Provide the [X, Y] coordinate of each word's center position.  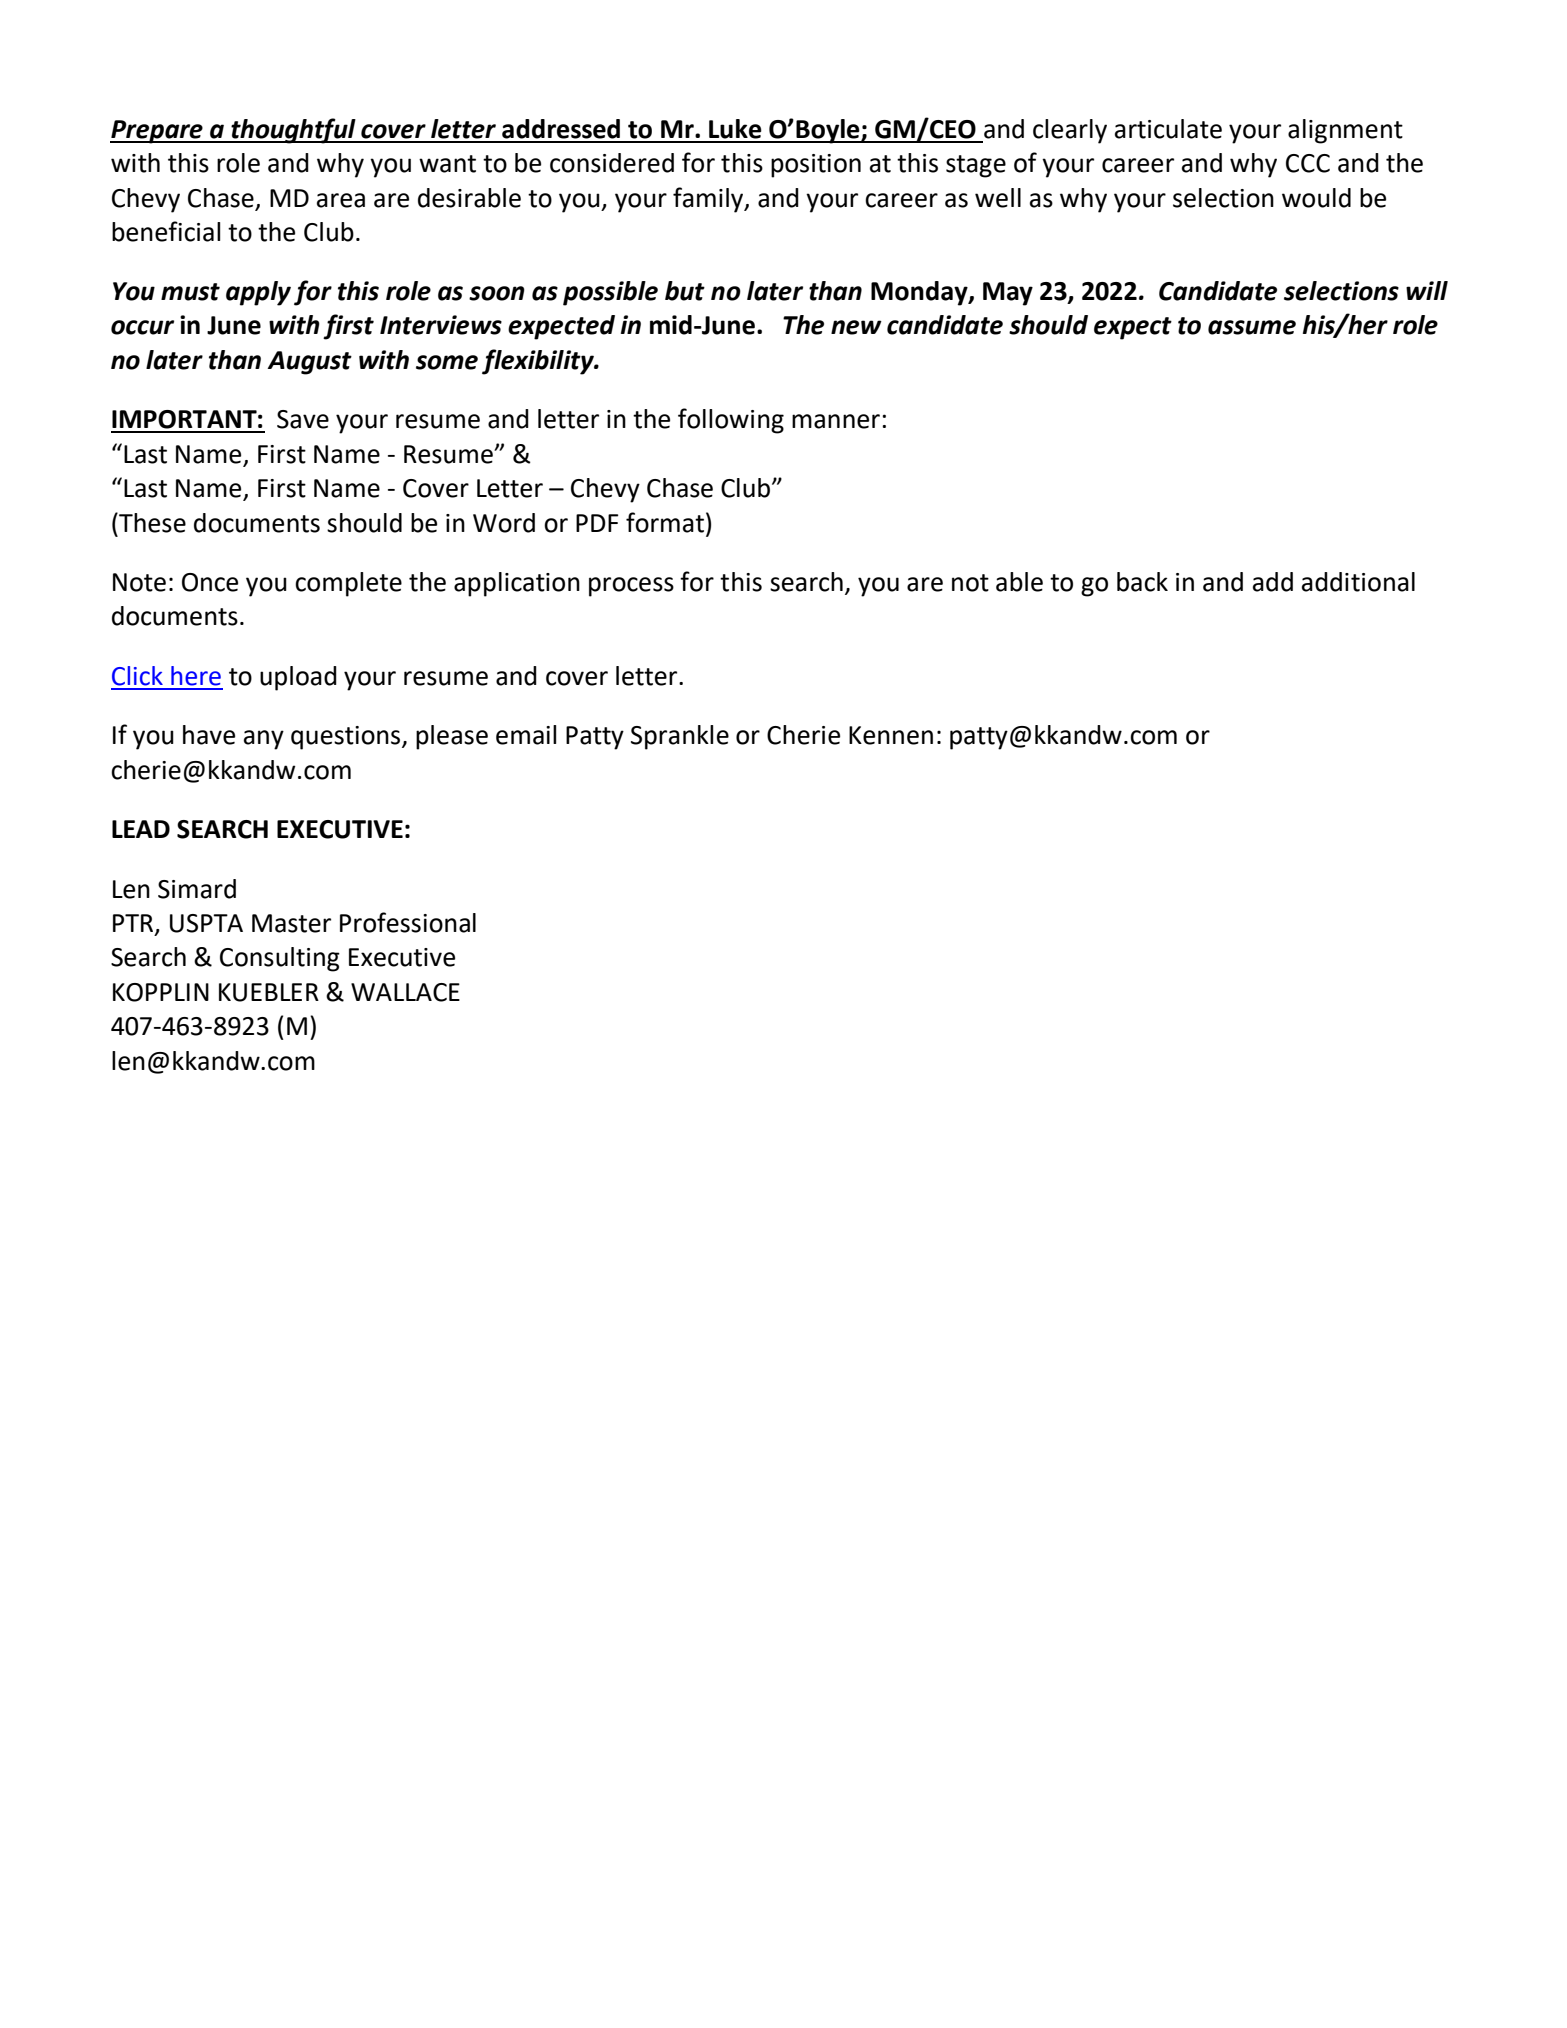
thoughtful [293, 131]
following [731, 421]
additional [1358, 582]
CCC [1308, 163]
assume [1252, 327]
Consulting [280, 959]
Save [303, 419]
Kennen [891, 735]
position [816, 166]
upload [298, 678]
